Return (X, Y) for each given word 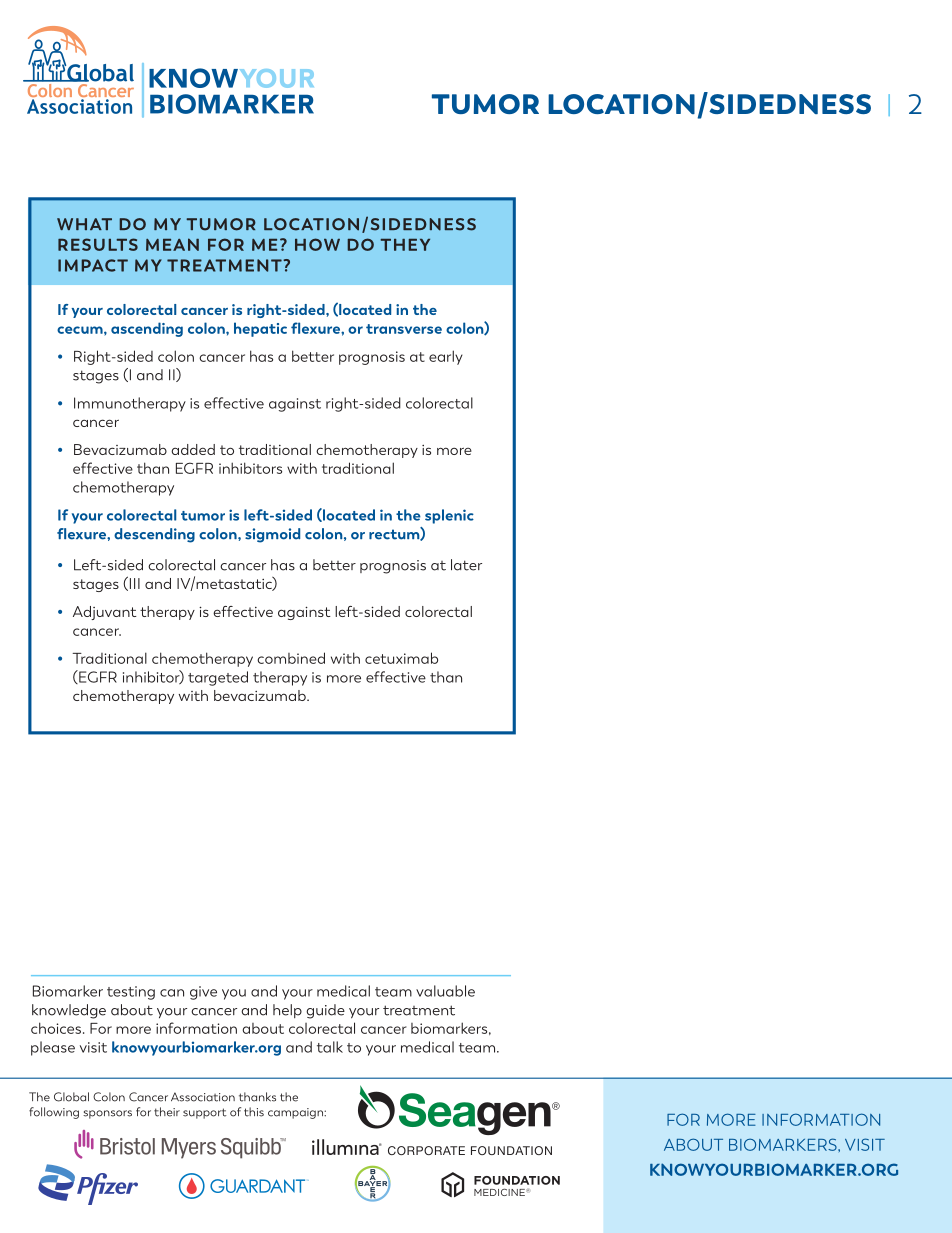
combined (291, 658)
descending (154, 535)
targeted (218, 678)
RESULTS (98, 244)
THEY (405, 245)
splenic (449, 516)
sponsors (107, 1114)
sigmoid (272, 535)
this (254, 1112)
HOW (317, 244)
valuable (445, 991)
